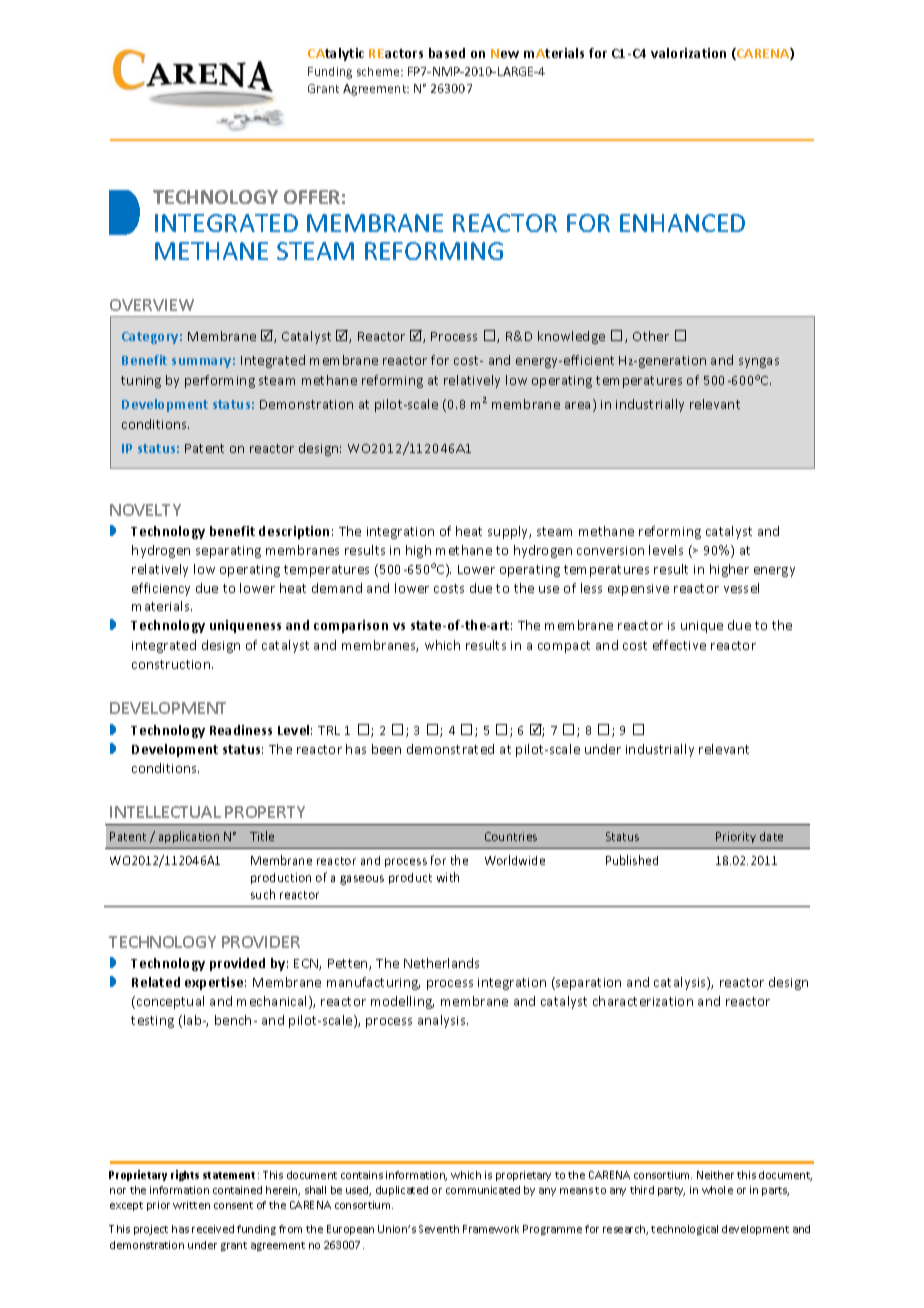  What do you see at coordinates (220, 381) in the screenshot?
I see `performing` at bounding box center [220, 381].
